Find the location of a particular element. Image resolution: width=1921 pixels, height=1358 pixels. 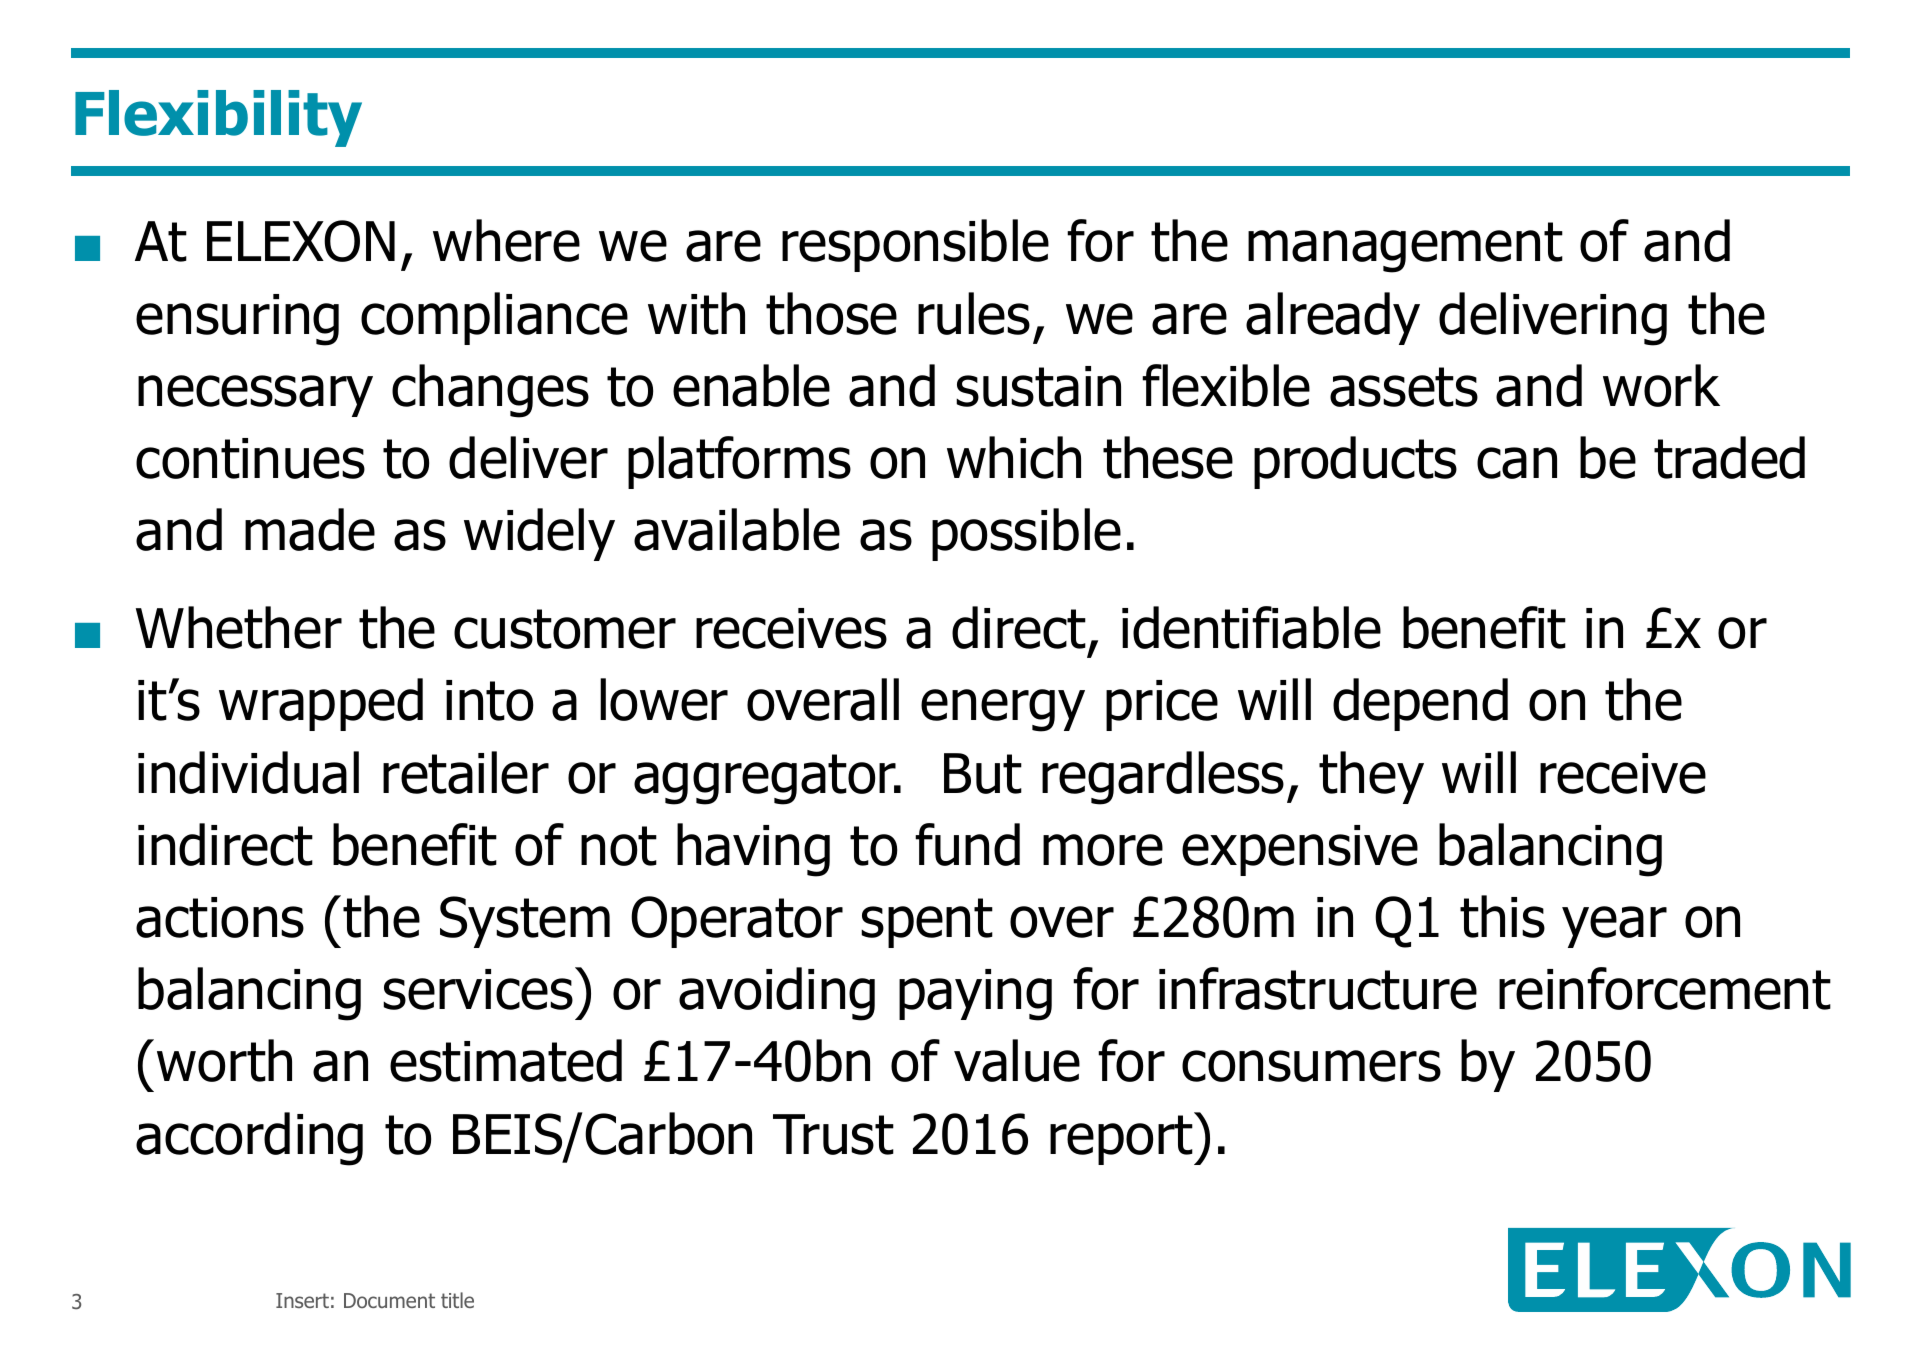

management is located at coordinates (1405, 247).
